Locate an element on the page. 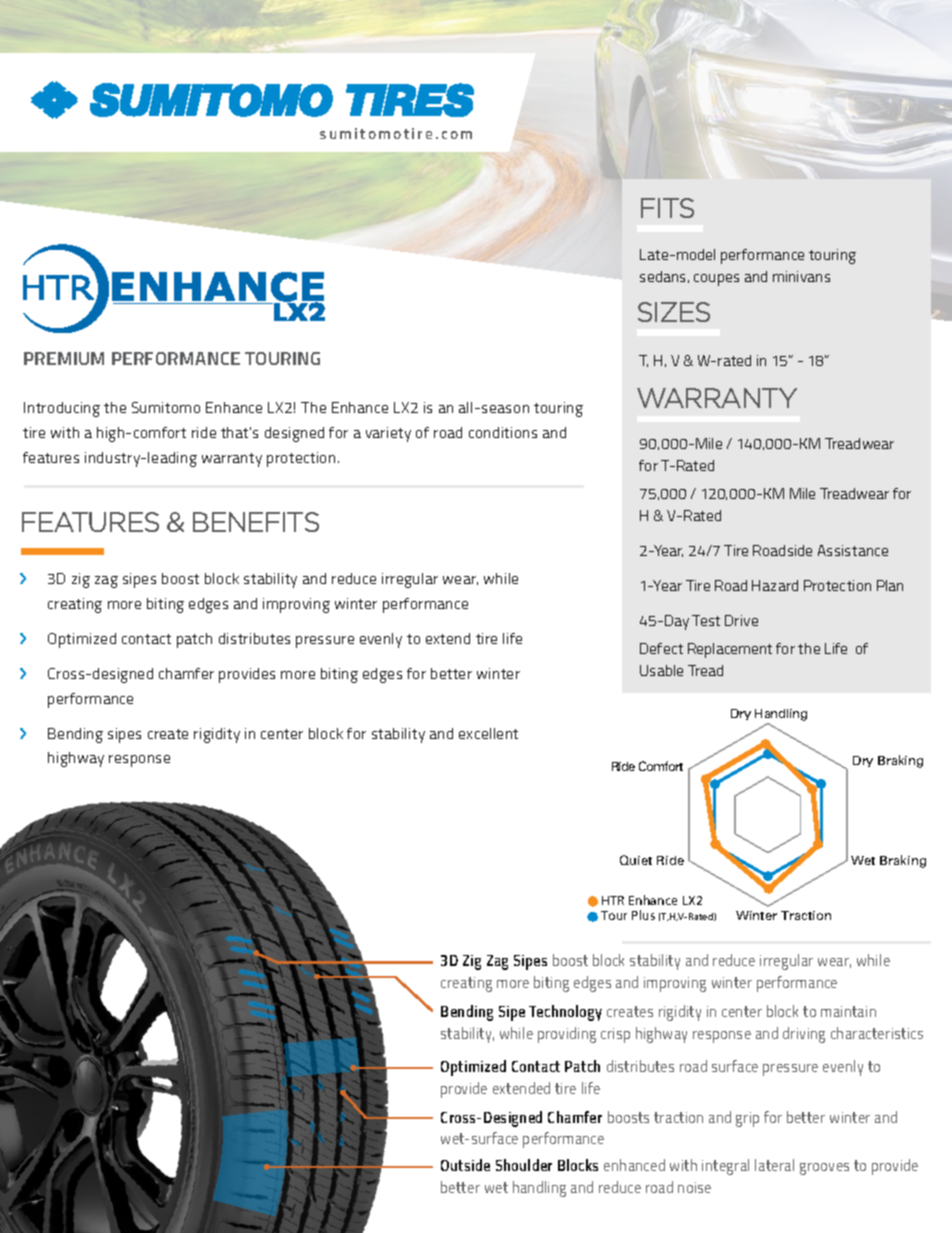 This page has height=1233, width=952. Introducing is located at coordinates (62, 409).
